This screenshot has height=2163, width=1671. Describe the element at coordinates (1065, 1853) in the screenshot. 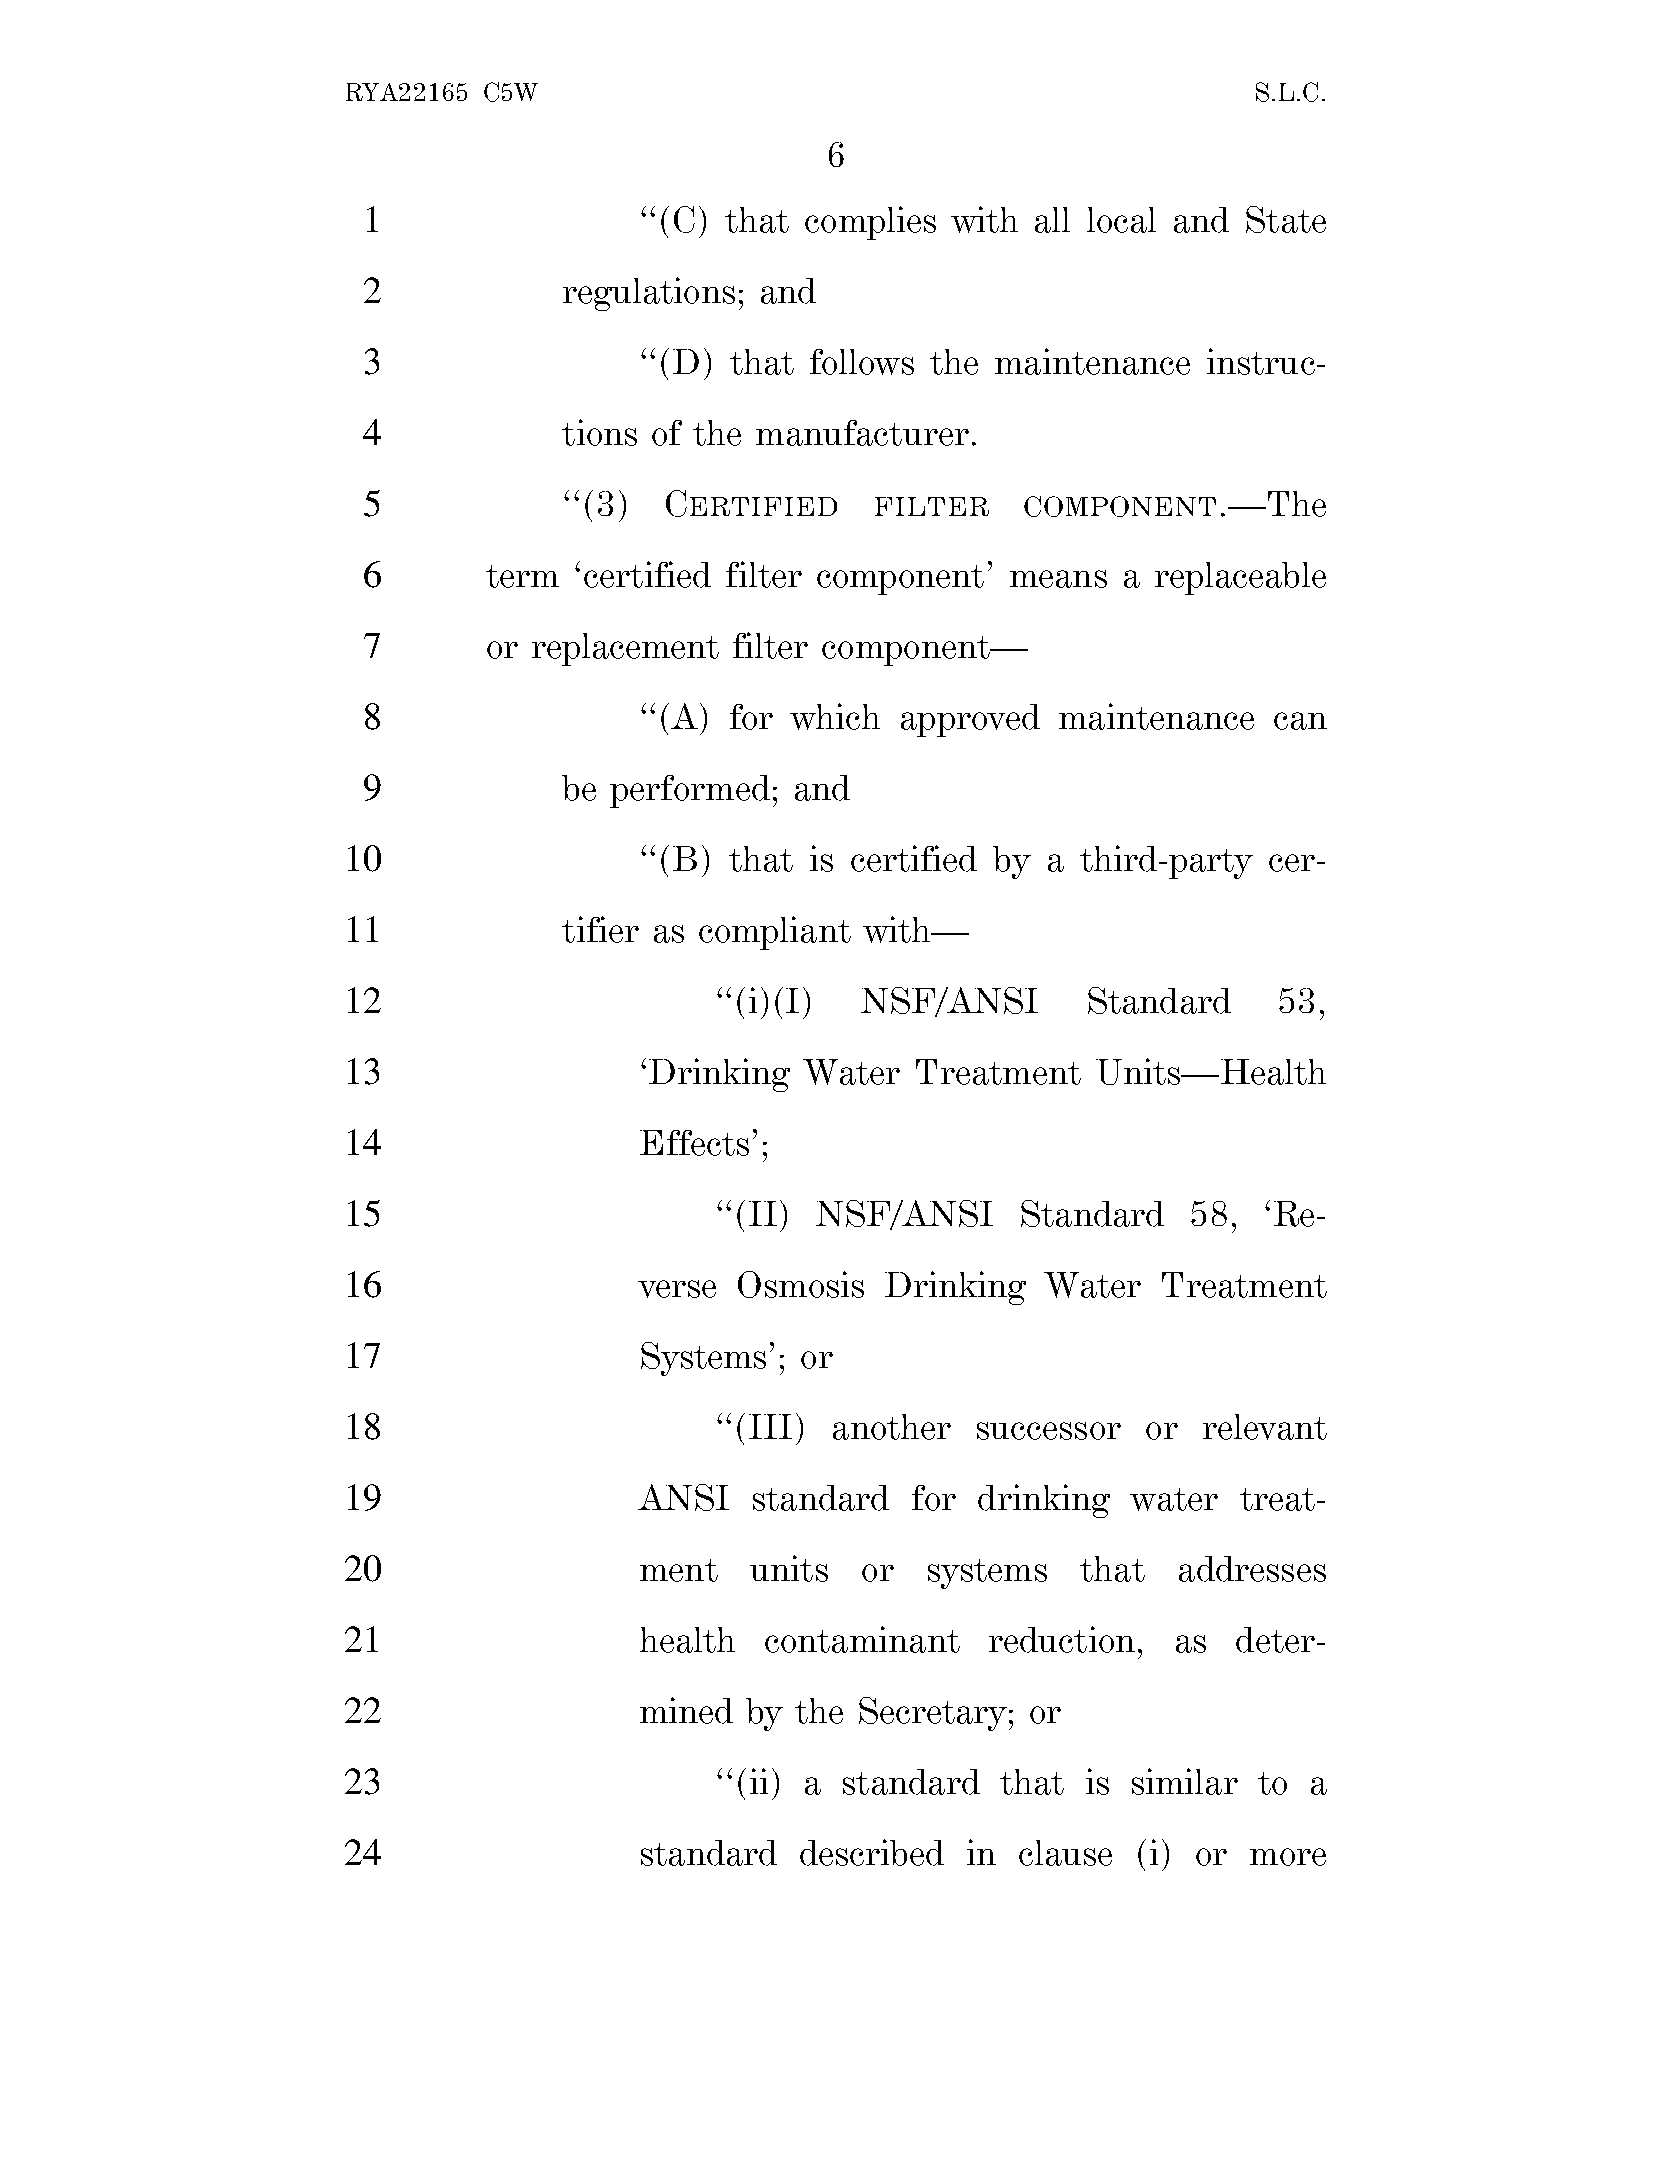

I see `clause` at that location.
